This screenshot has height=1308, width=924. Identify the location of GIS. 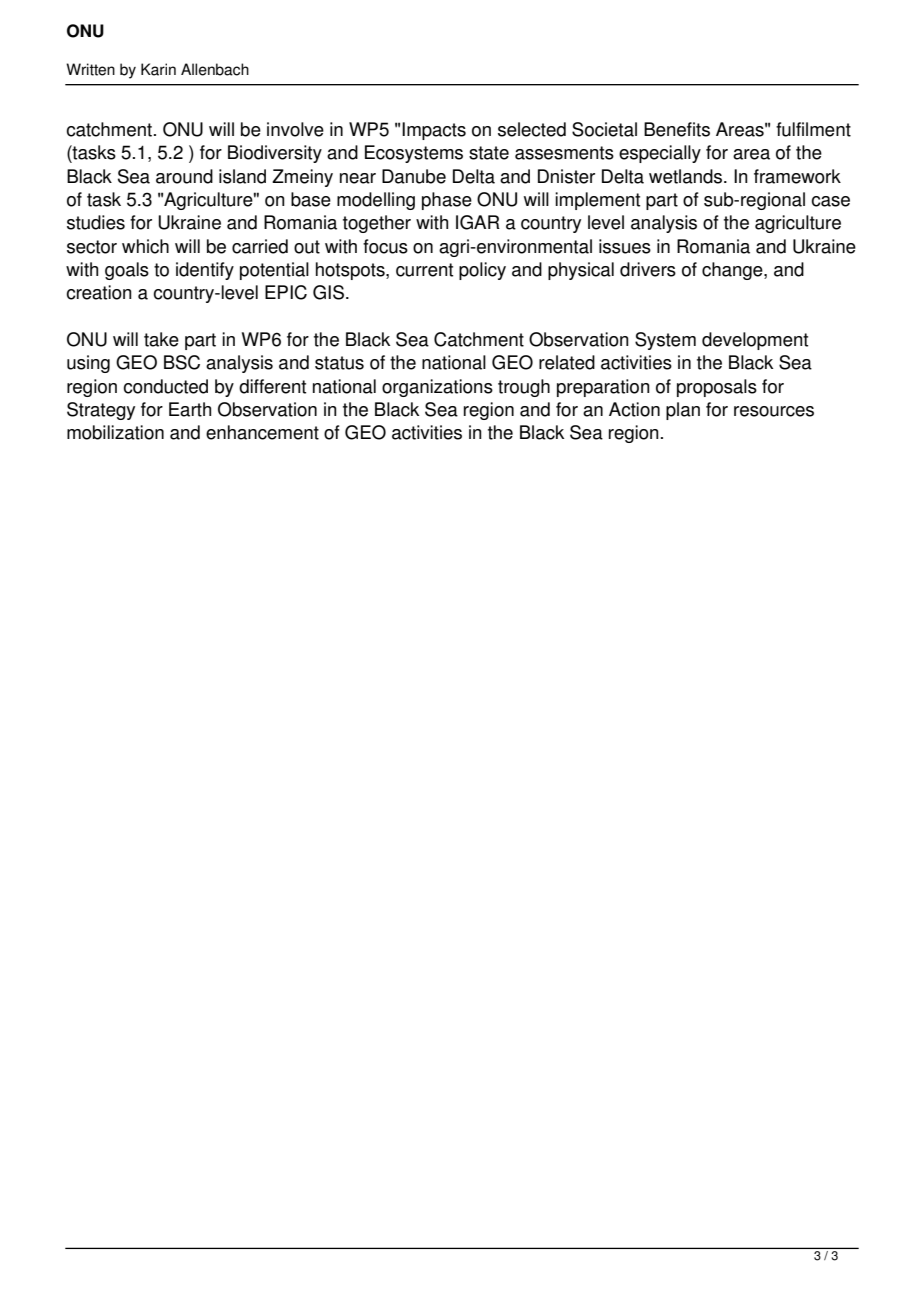
(330, 292).
